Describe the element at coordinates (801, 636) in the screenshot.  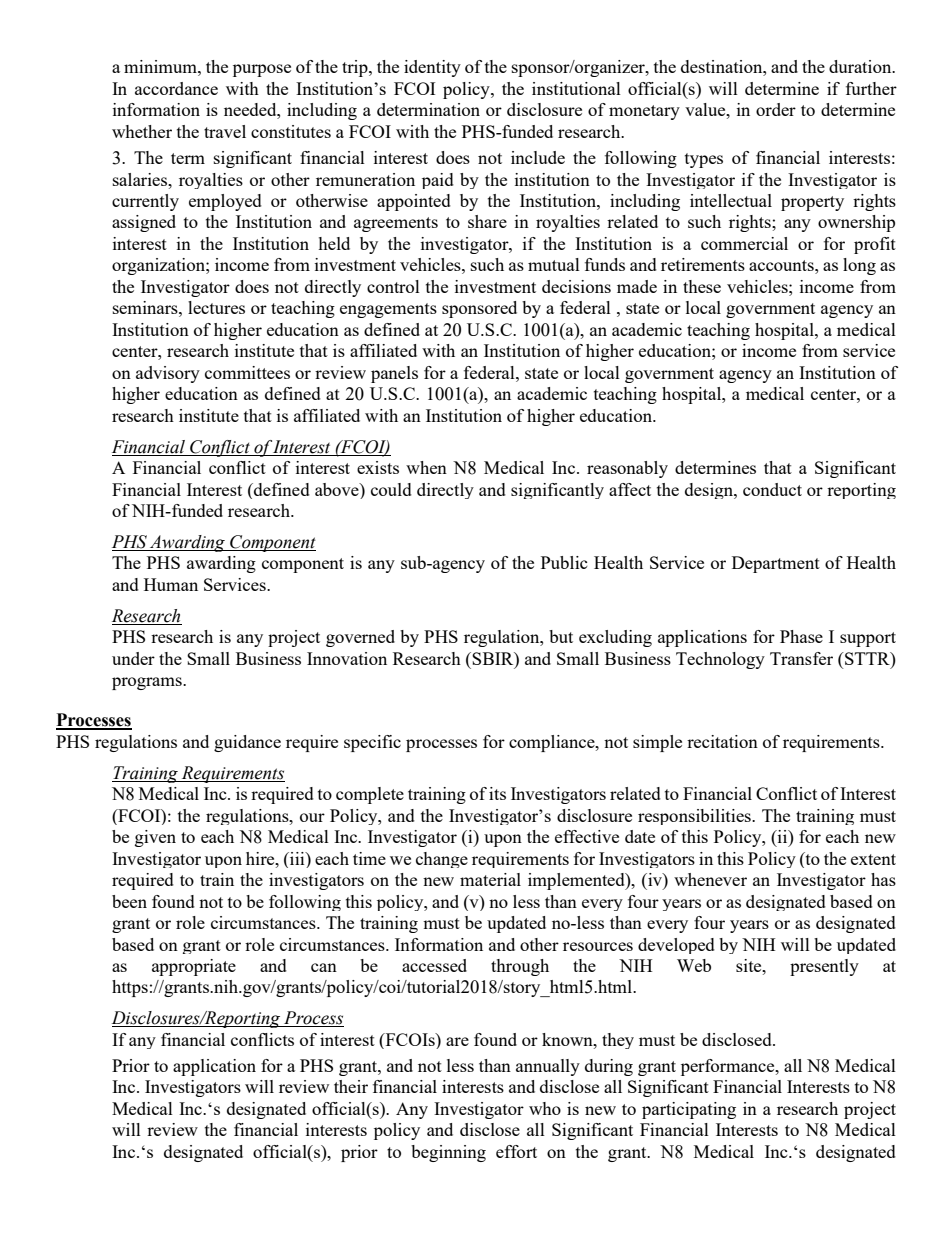
I see `Phase` at that location.
